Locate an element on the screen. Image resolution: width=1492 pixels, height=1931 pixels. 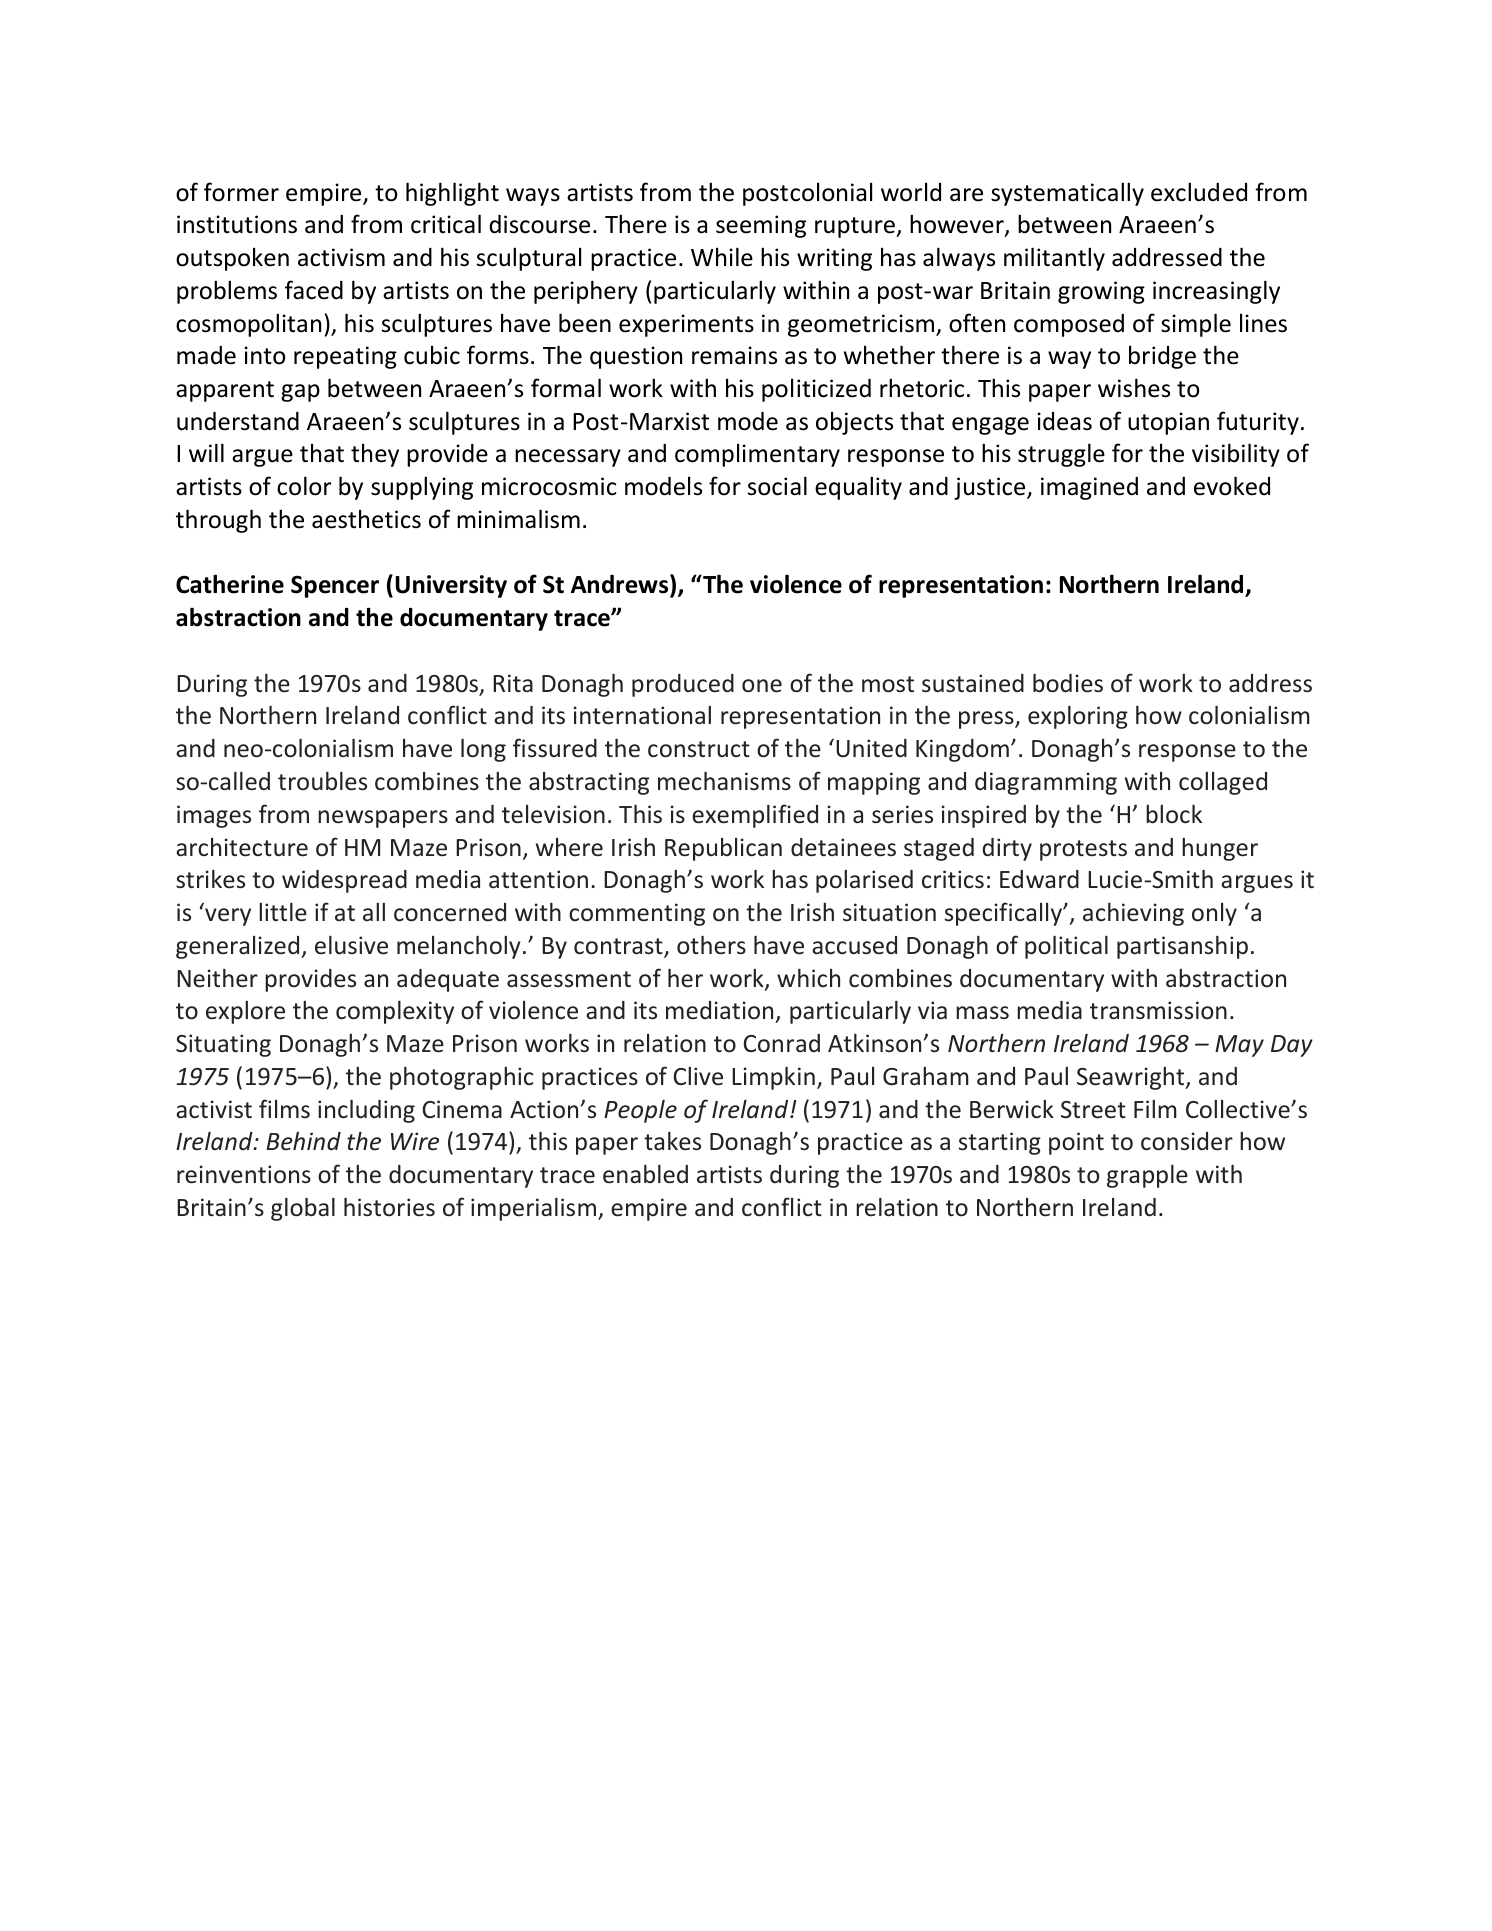
elusive is located at coordinates (351, 945).
